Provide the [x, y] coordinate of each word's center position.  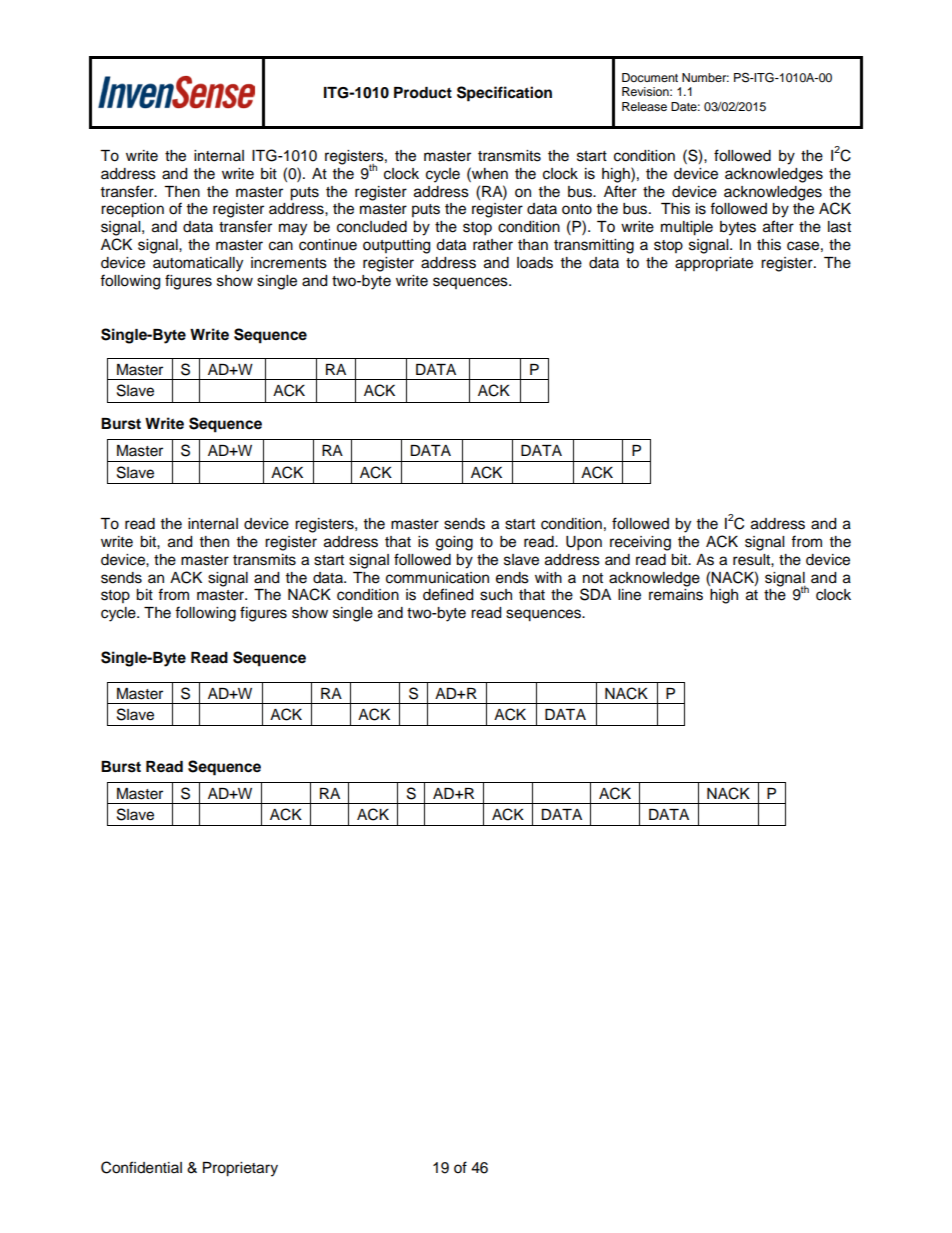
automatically [198, 264]
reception [132, 210]
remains [676, 595]
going [454, 543]
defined [448, 594]
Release [644, 106]
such [496, 595]
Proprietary [240, 1169]
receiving [640, 543]
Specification [504, 94]
